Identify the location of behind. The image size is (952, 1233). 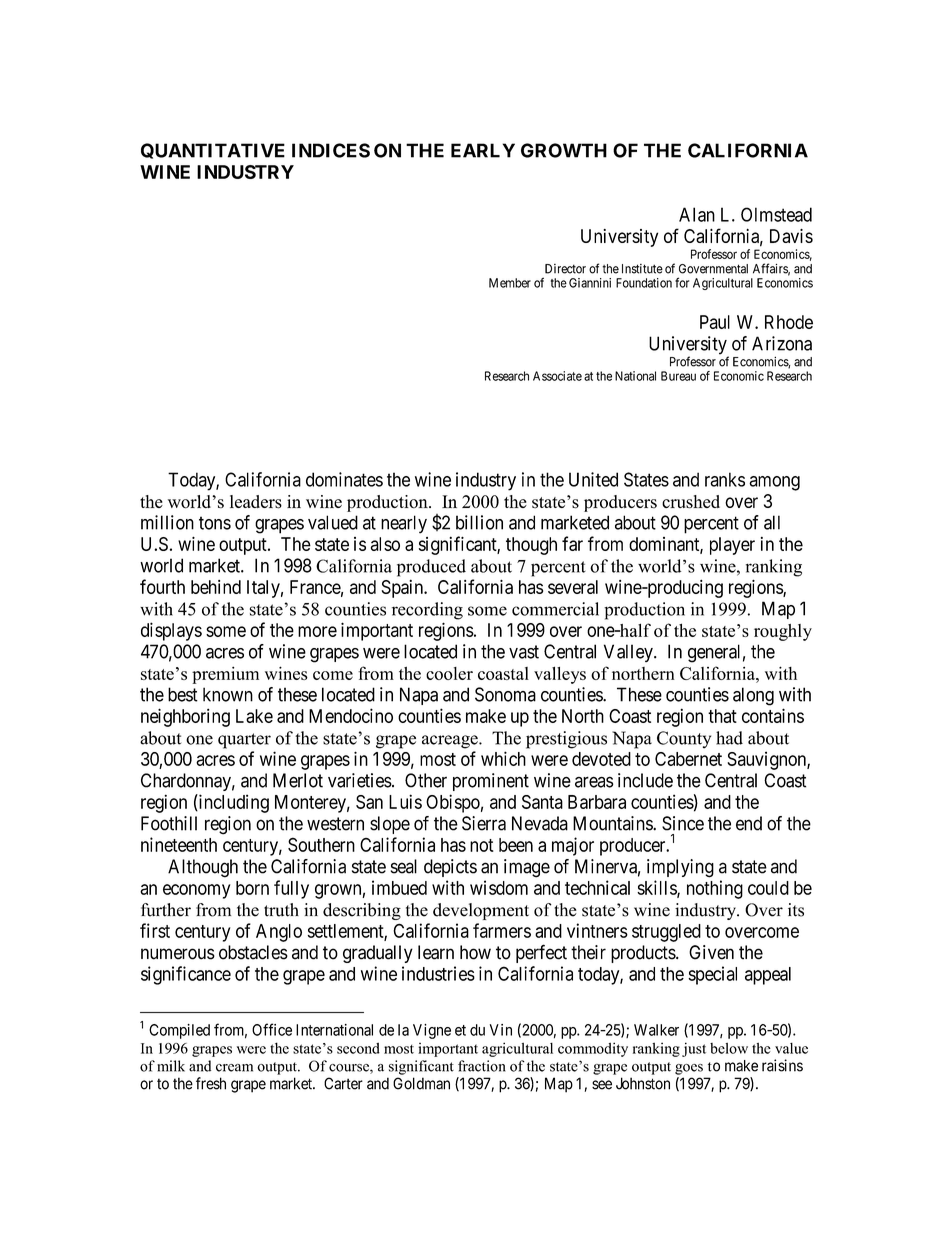
(216, 587).
